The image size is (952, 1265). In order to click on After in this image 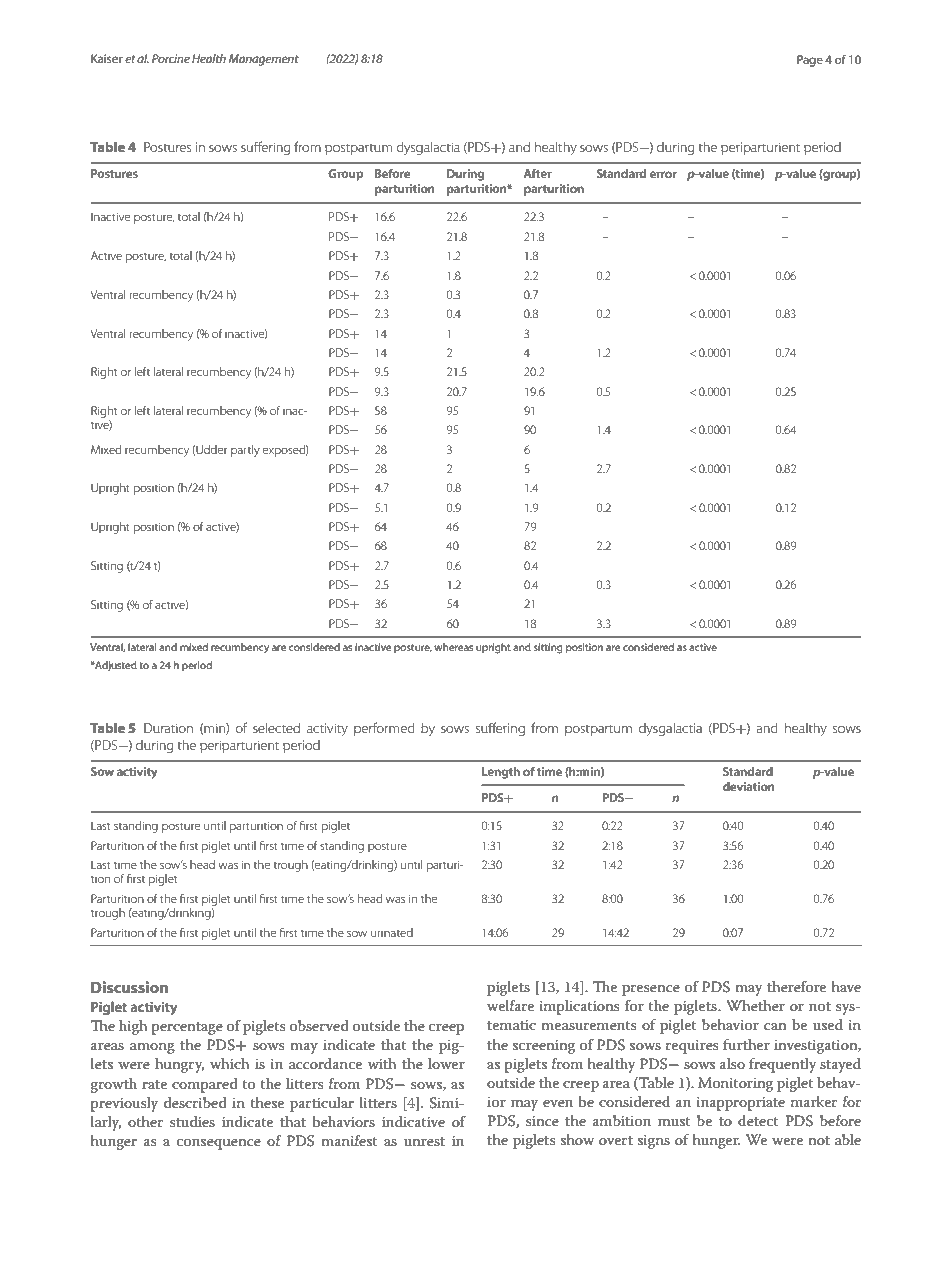, I will do `click(538, 173)`.
